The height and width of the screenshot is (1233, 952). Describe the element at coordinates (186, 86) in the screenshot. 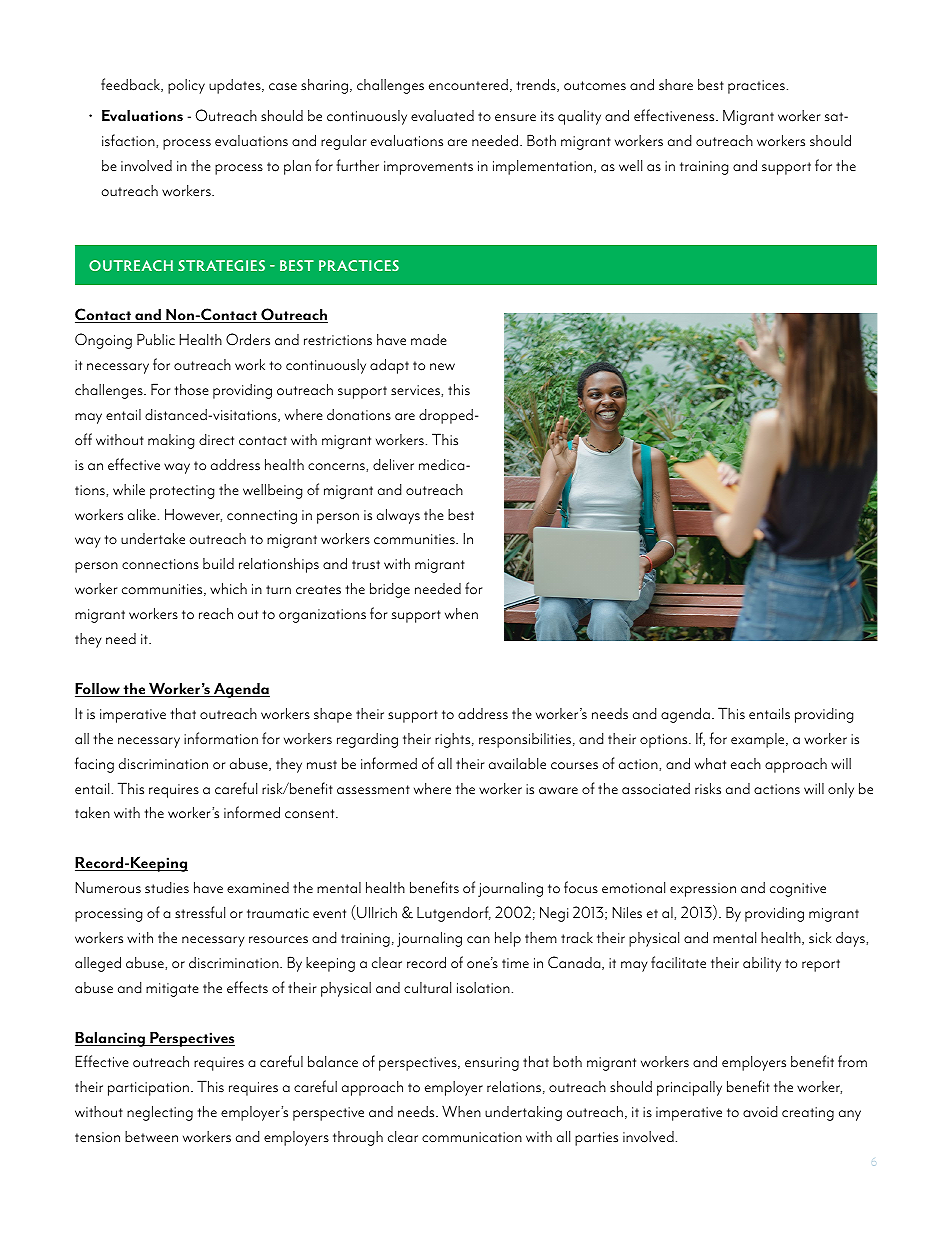

I see `policy` at that location.
